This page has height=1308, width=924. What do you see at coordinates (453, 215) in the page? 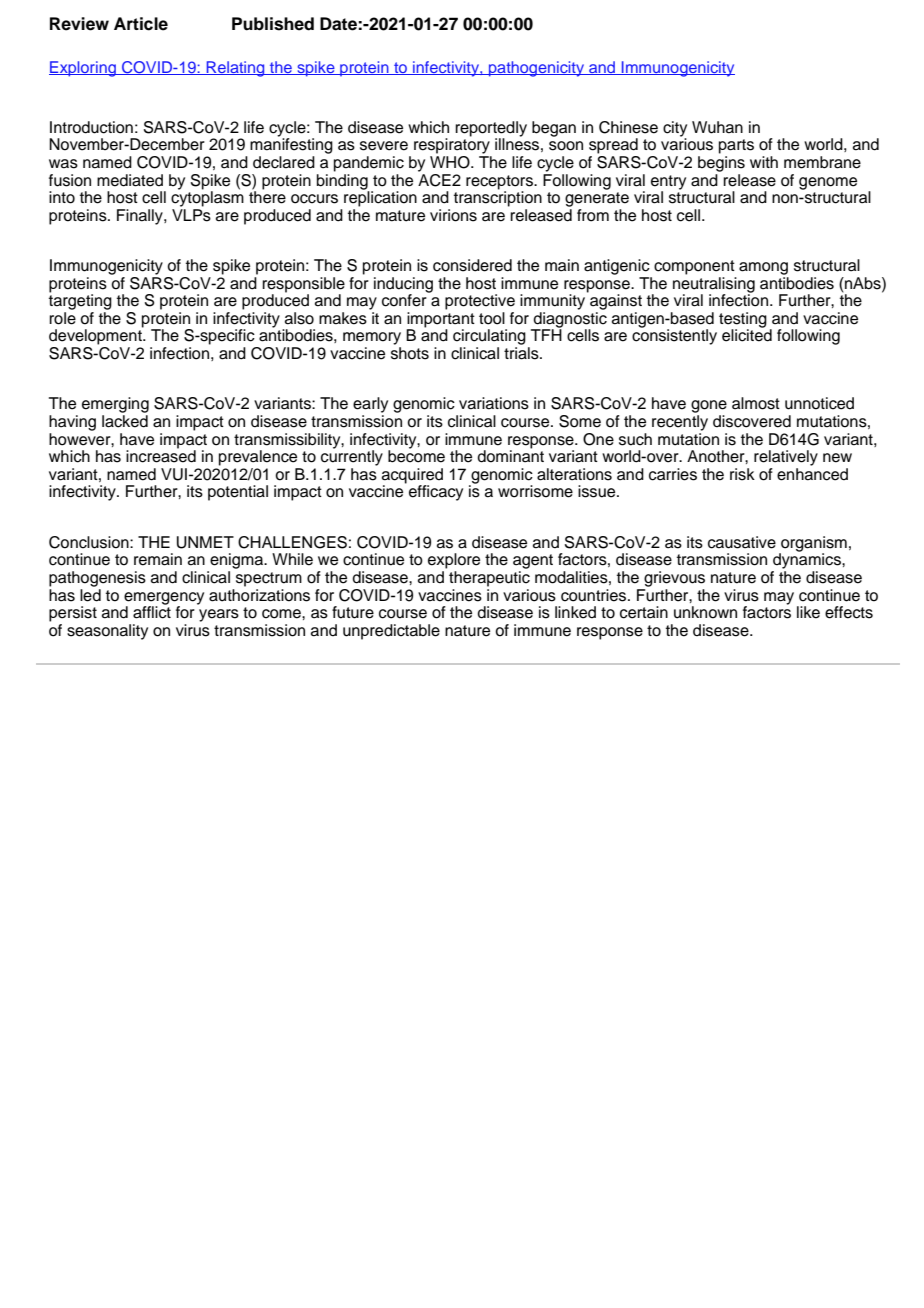
I see `virions` at bounding box center [453, 215].
